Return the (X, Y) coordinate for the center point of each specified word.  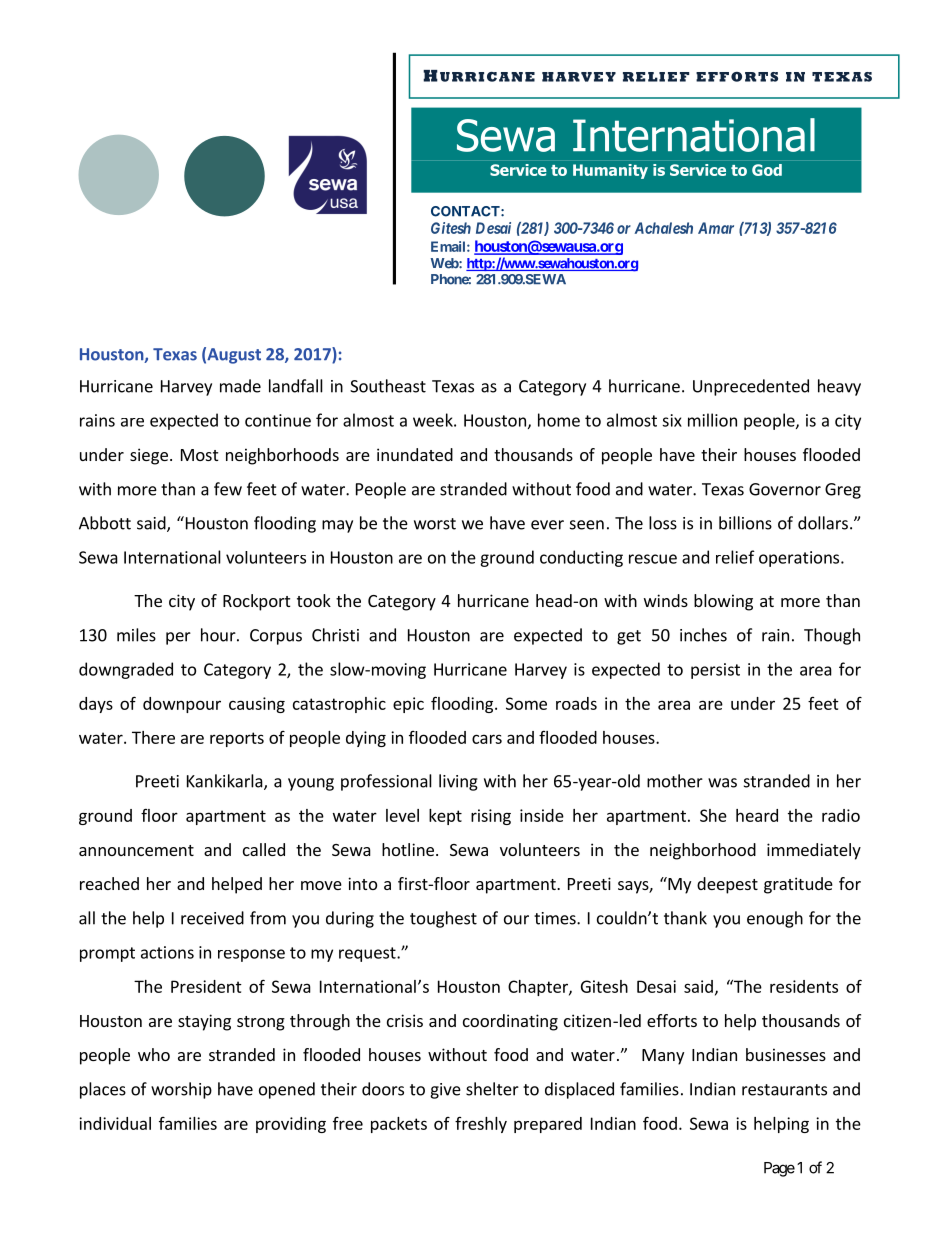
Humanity (610, 171)
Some (526, 703)
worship (181, 1090)
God (767, 170)
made (240, 386)
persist (715, 671)
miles (136, 635)
